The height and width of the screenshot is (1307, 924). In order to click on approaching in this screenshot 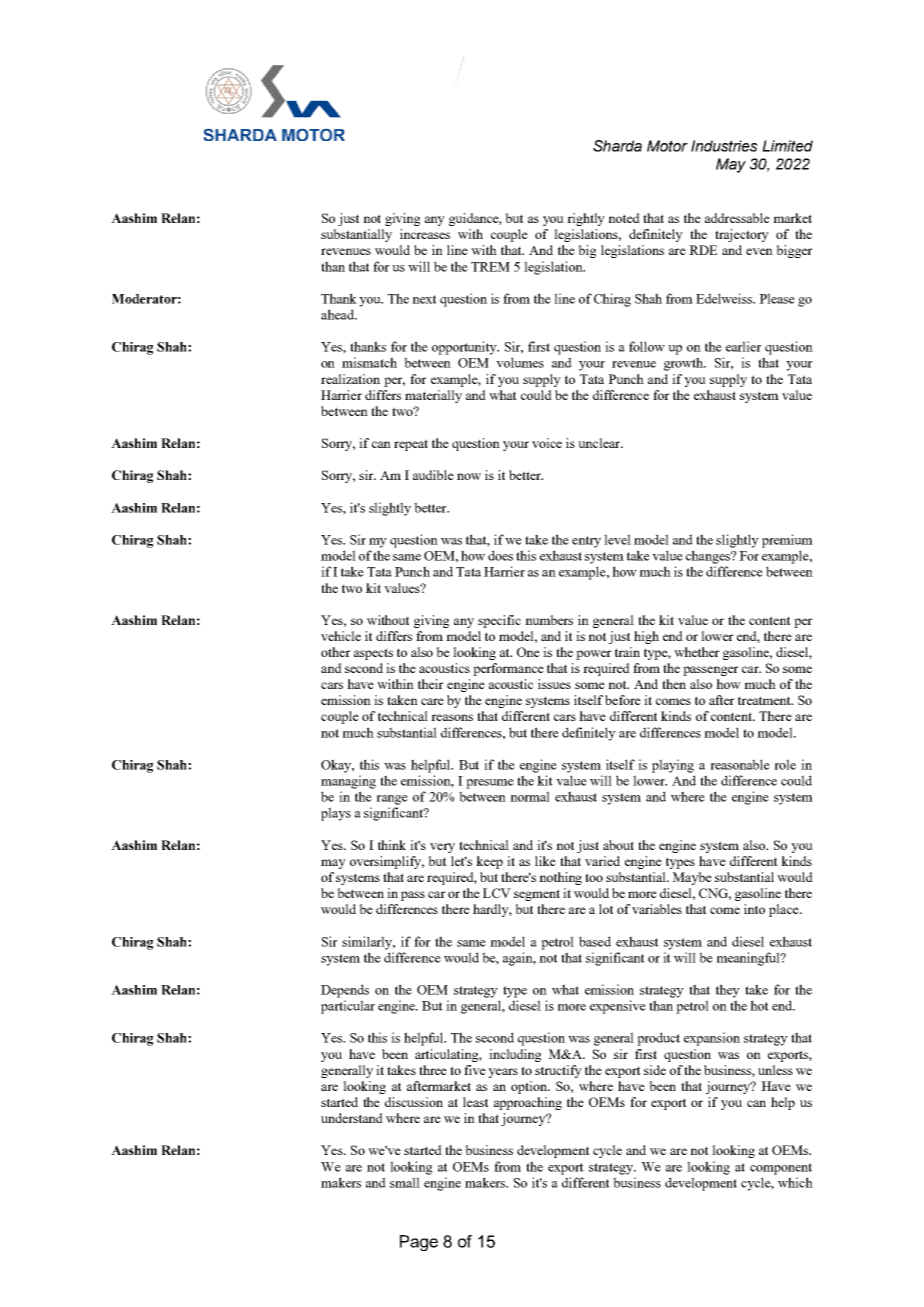, I will do `click(528, 1103)`.
